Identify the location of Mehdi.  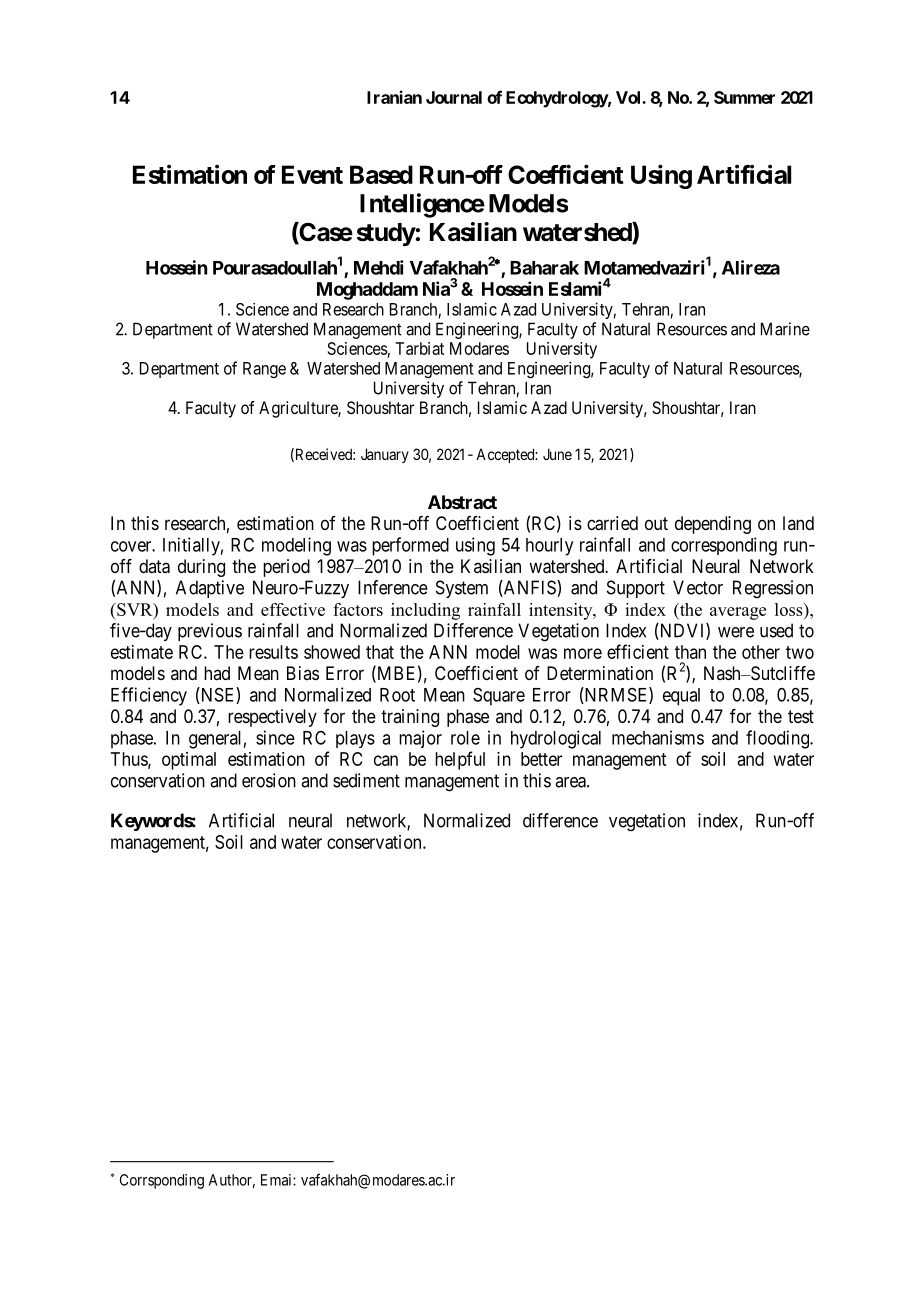
(378, 267).
